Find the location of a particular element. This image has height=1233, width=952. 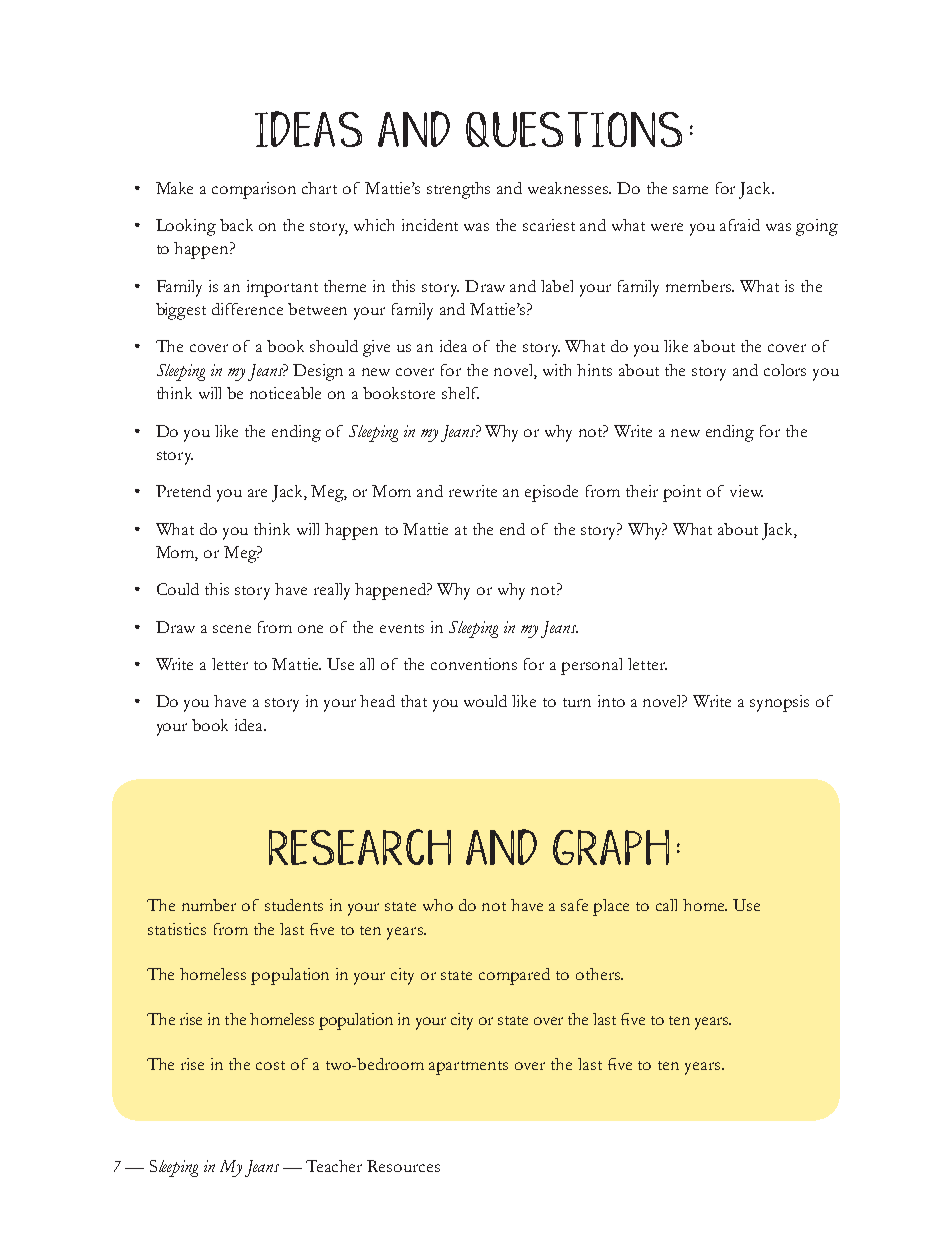

Graph is located at coordinates (611, 847).
